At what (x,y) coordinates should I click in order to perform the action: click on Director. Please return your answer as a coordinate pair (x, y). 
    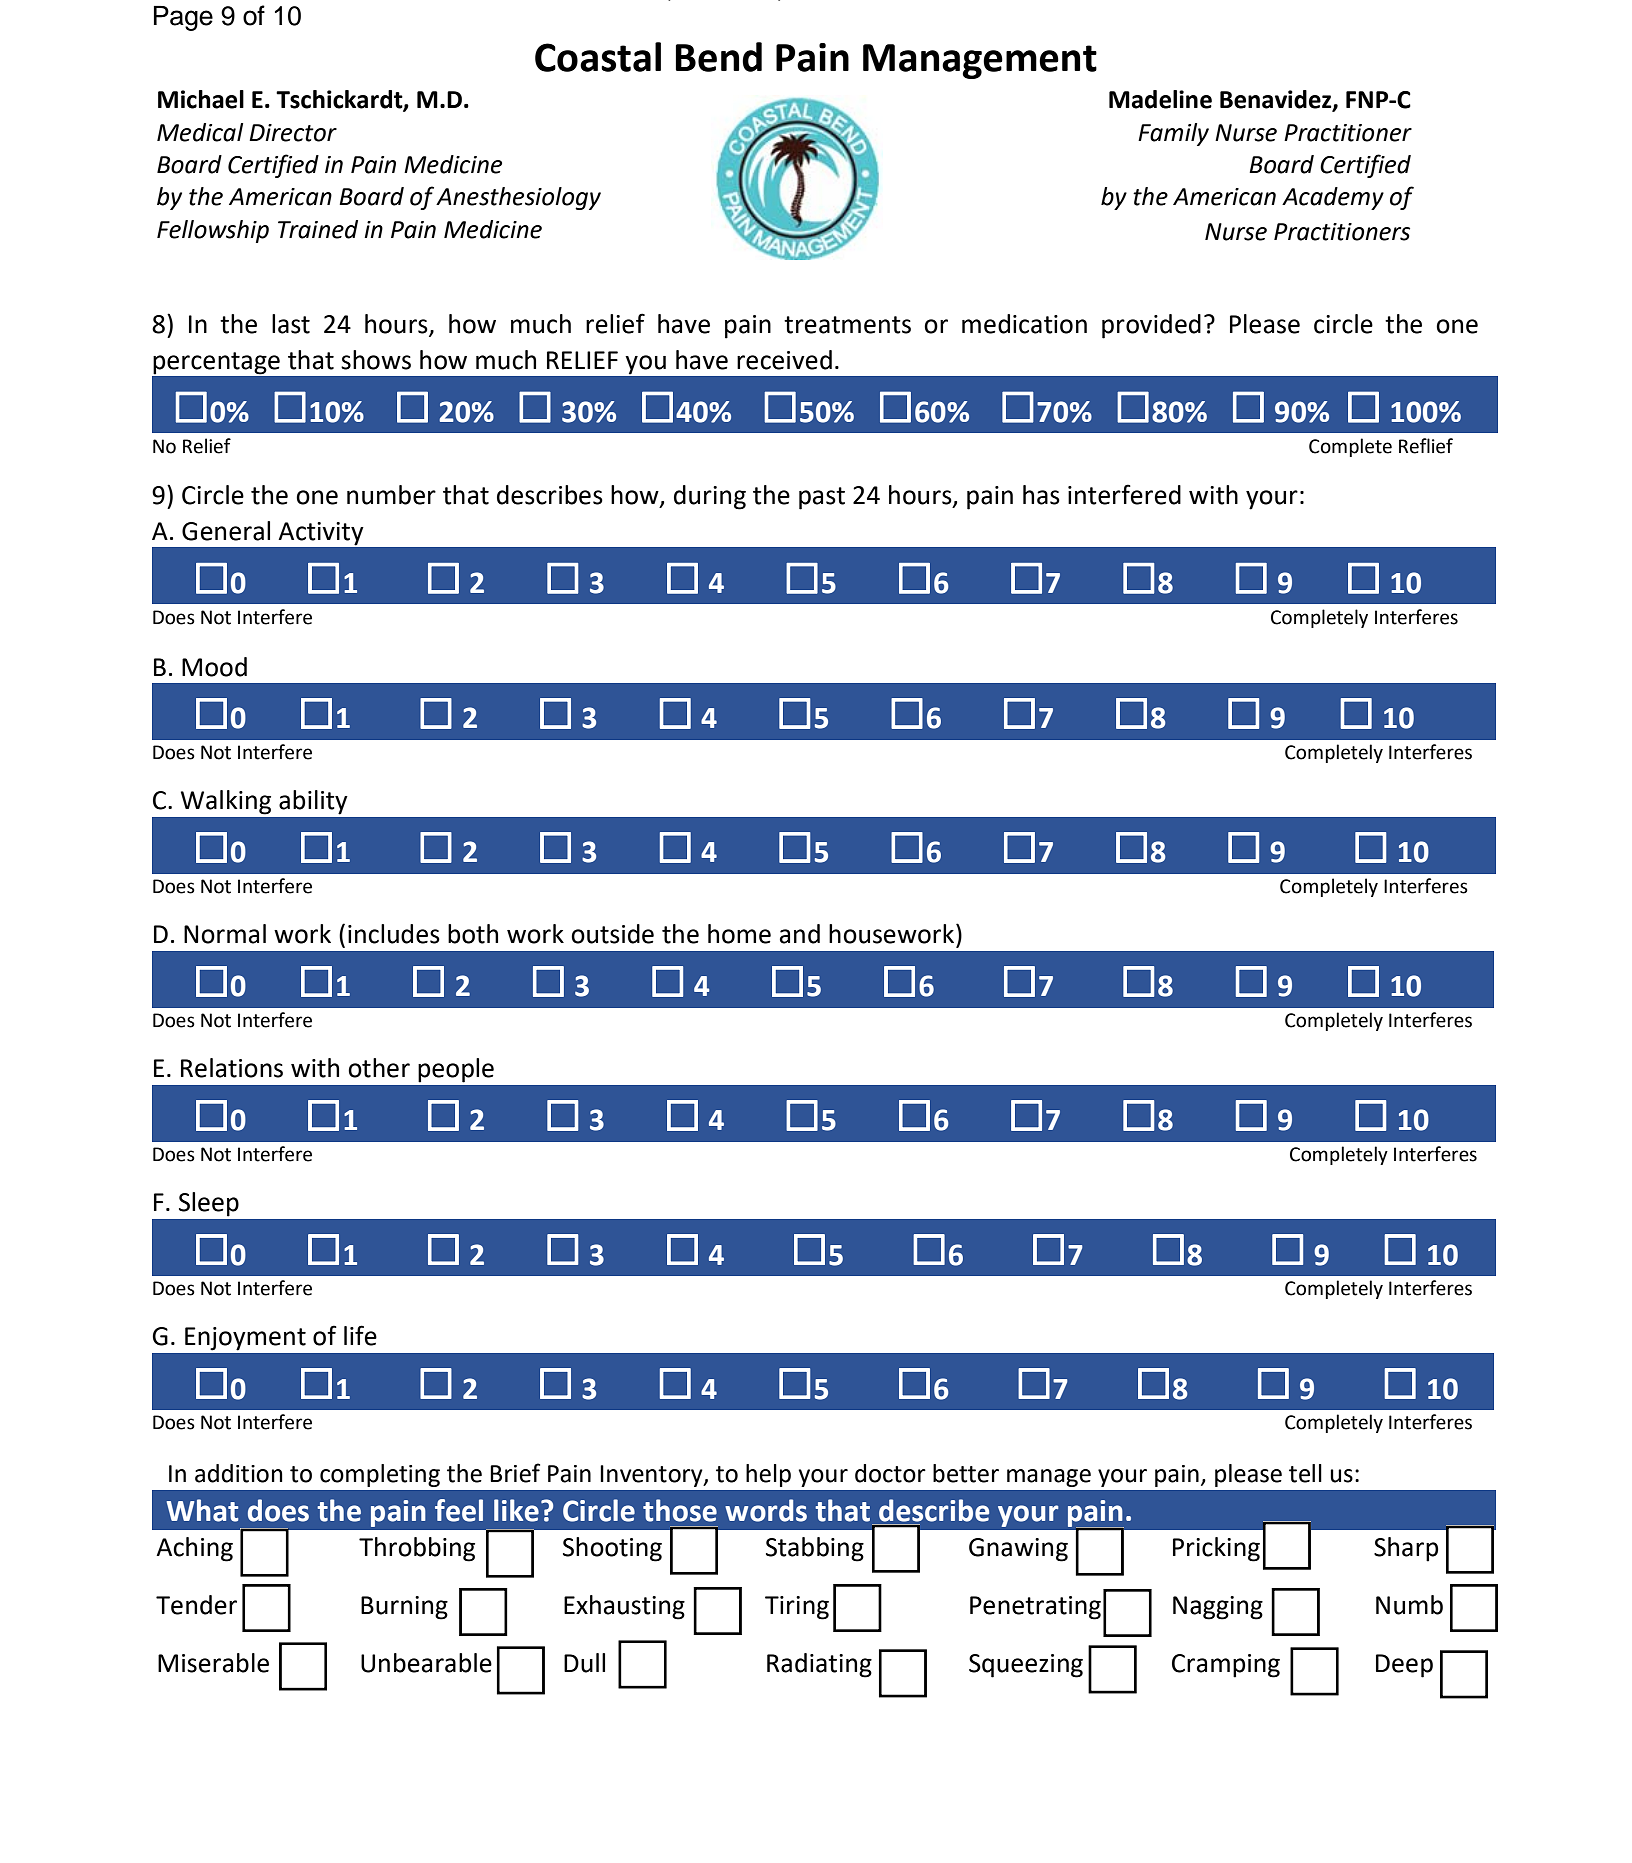
    Looking at the image, I should click on (293, 133).
